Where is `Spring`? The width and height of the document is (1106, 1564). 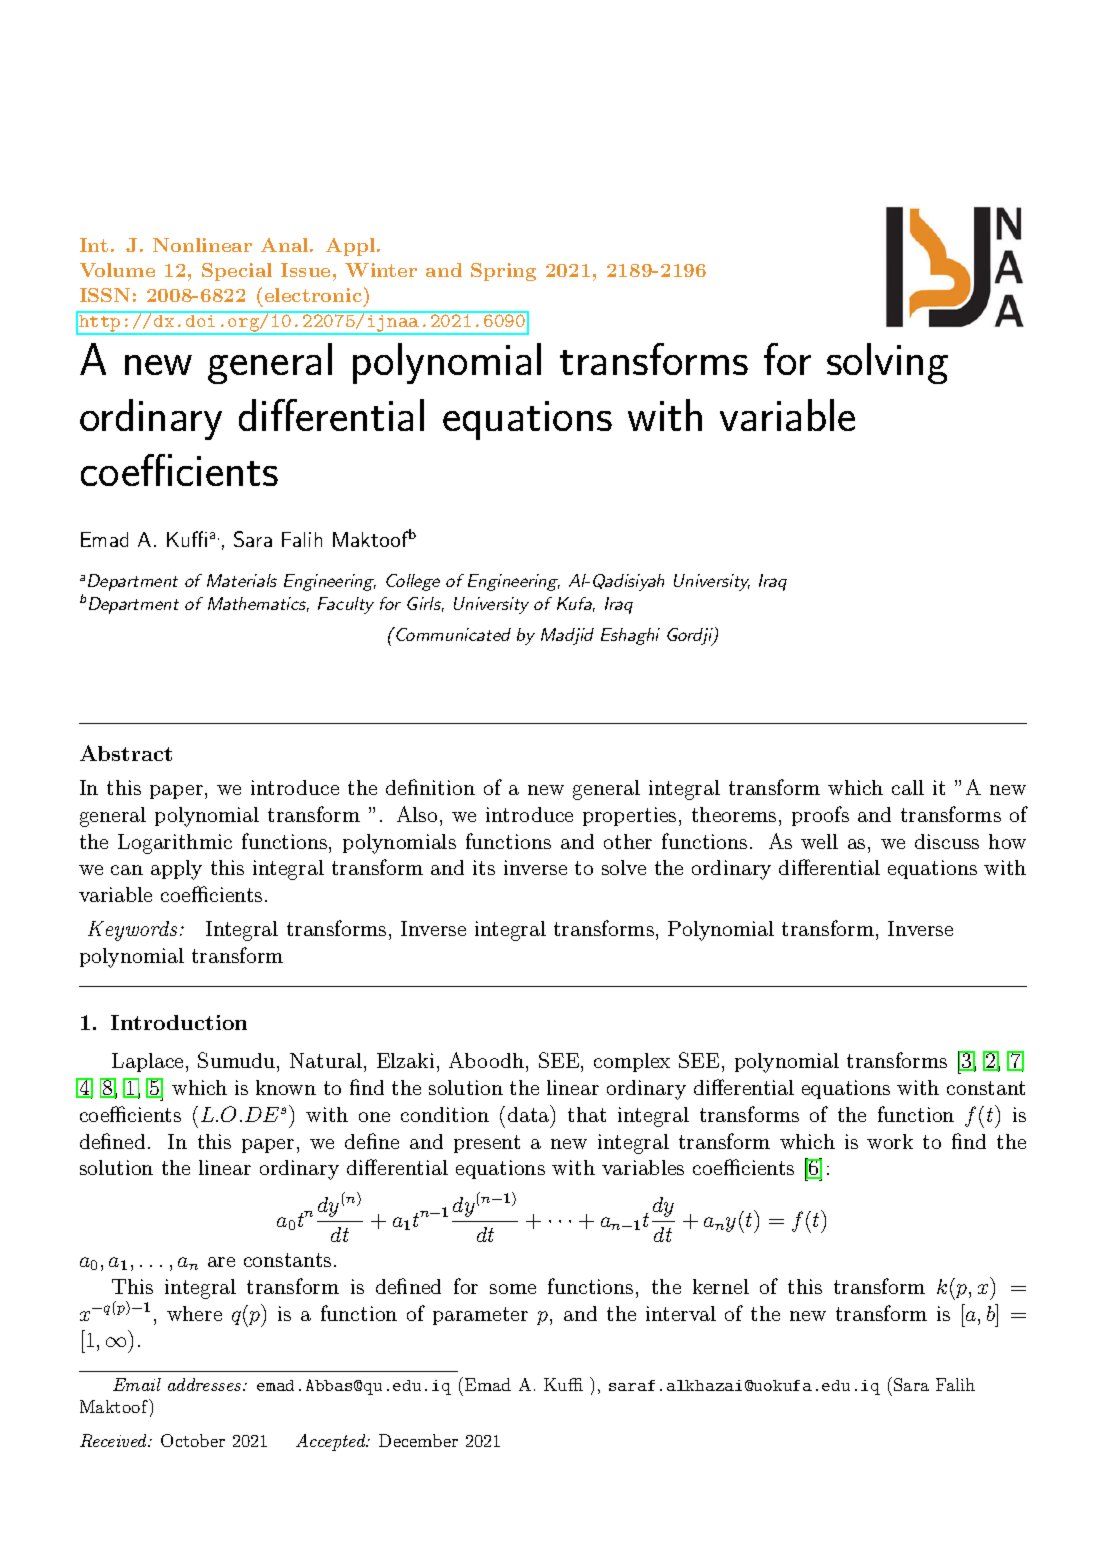
Spring is located at coordinates (503, 272).
